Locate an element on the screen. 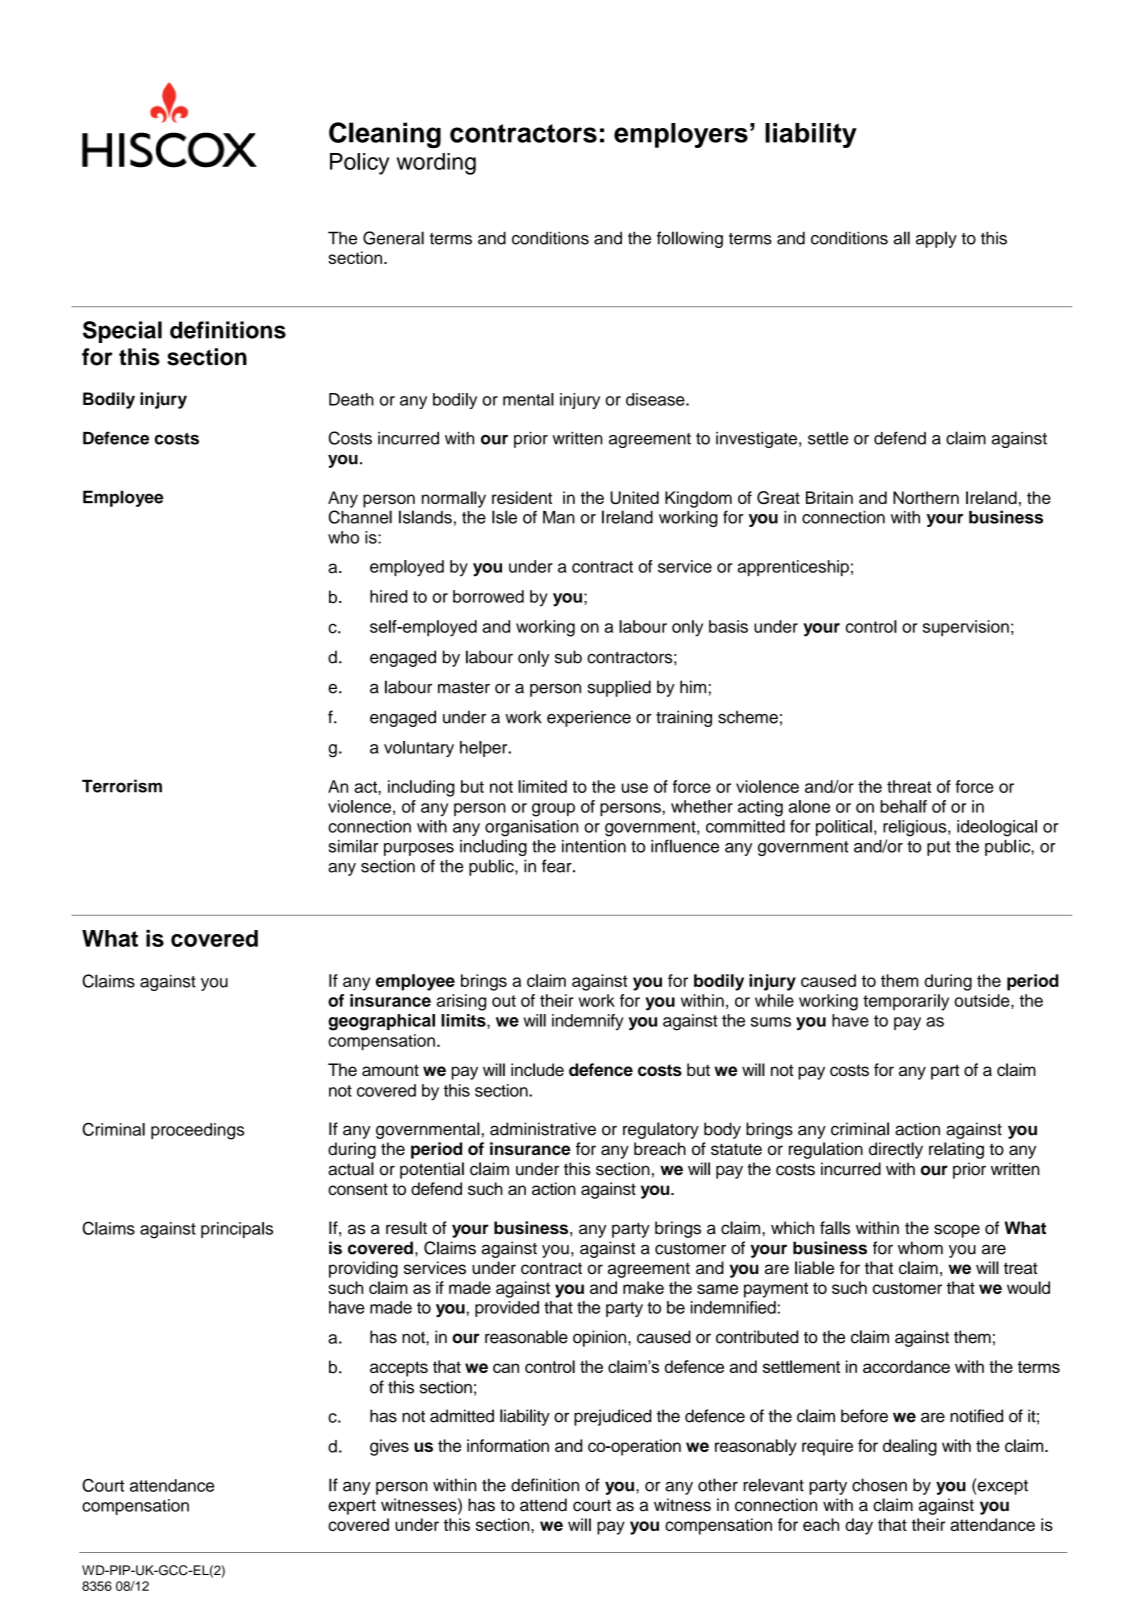  apply is located at coordinates (936, 239).
